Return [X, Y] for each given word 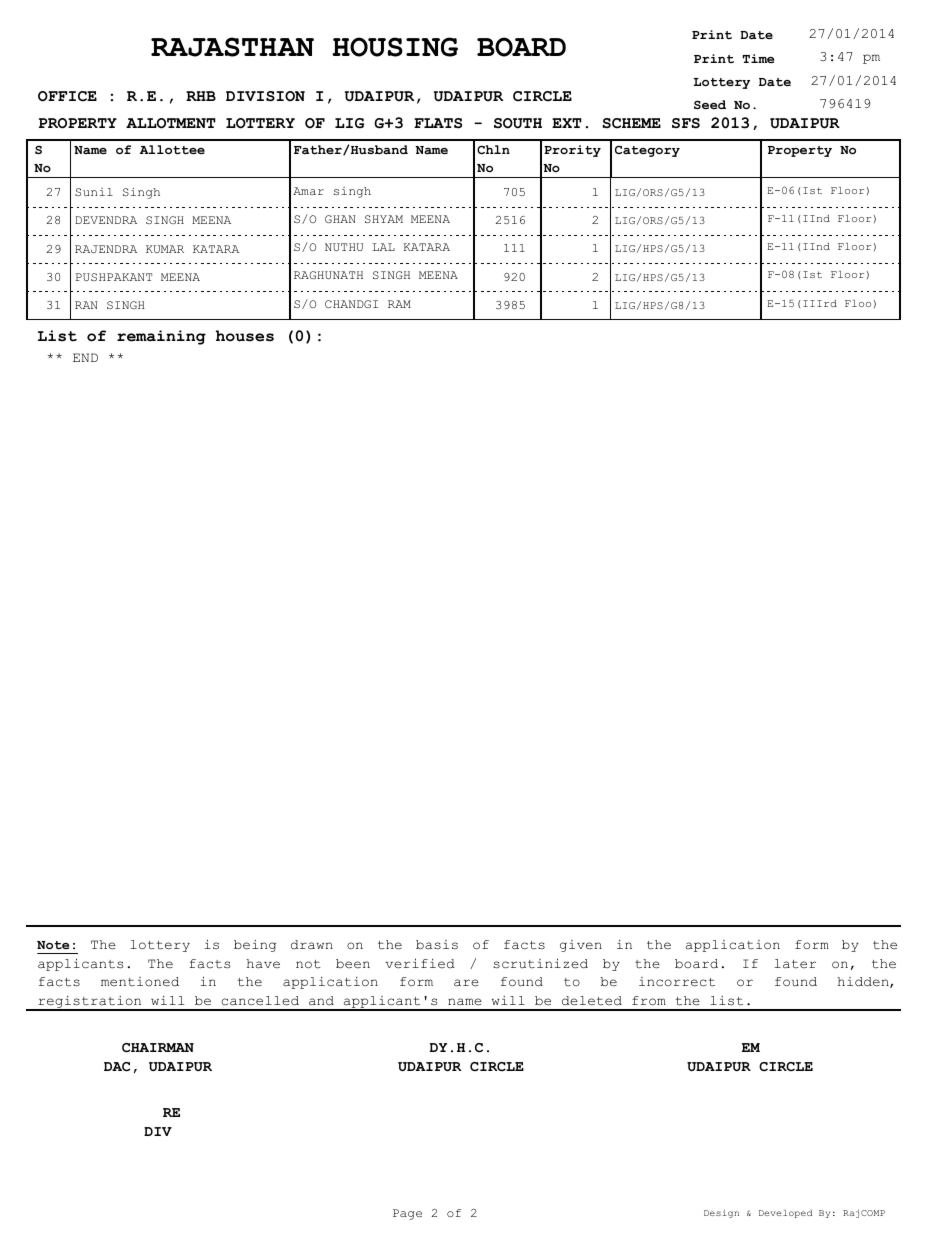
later [795, 964]
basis [437, 945]
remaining [161, 337]
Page [407, 1214]
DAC [117, 1066]
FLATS [438, 123]
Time [758, 58]
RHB [201, 96]
